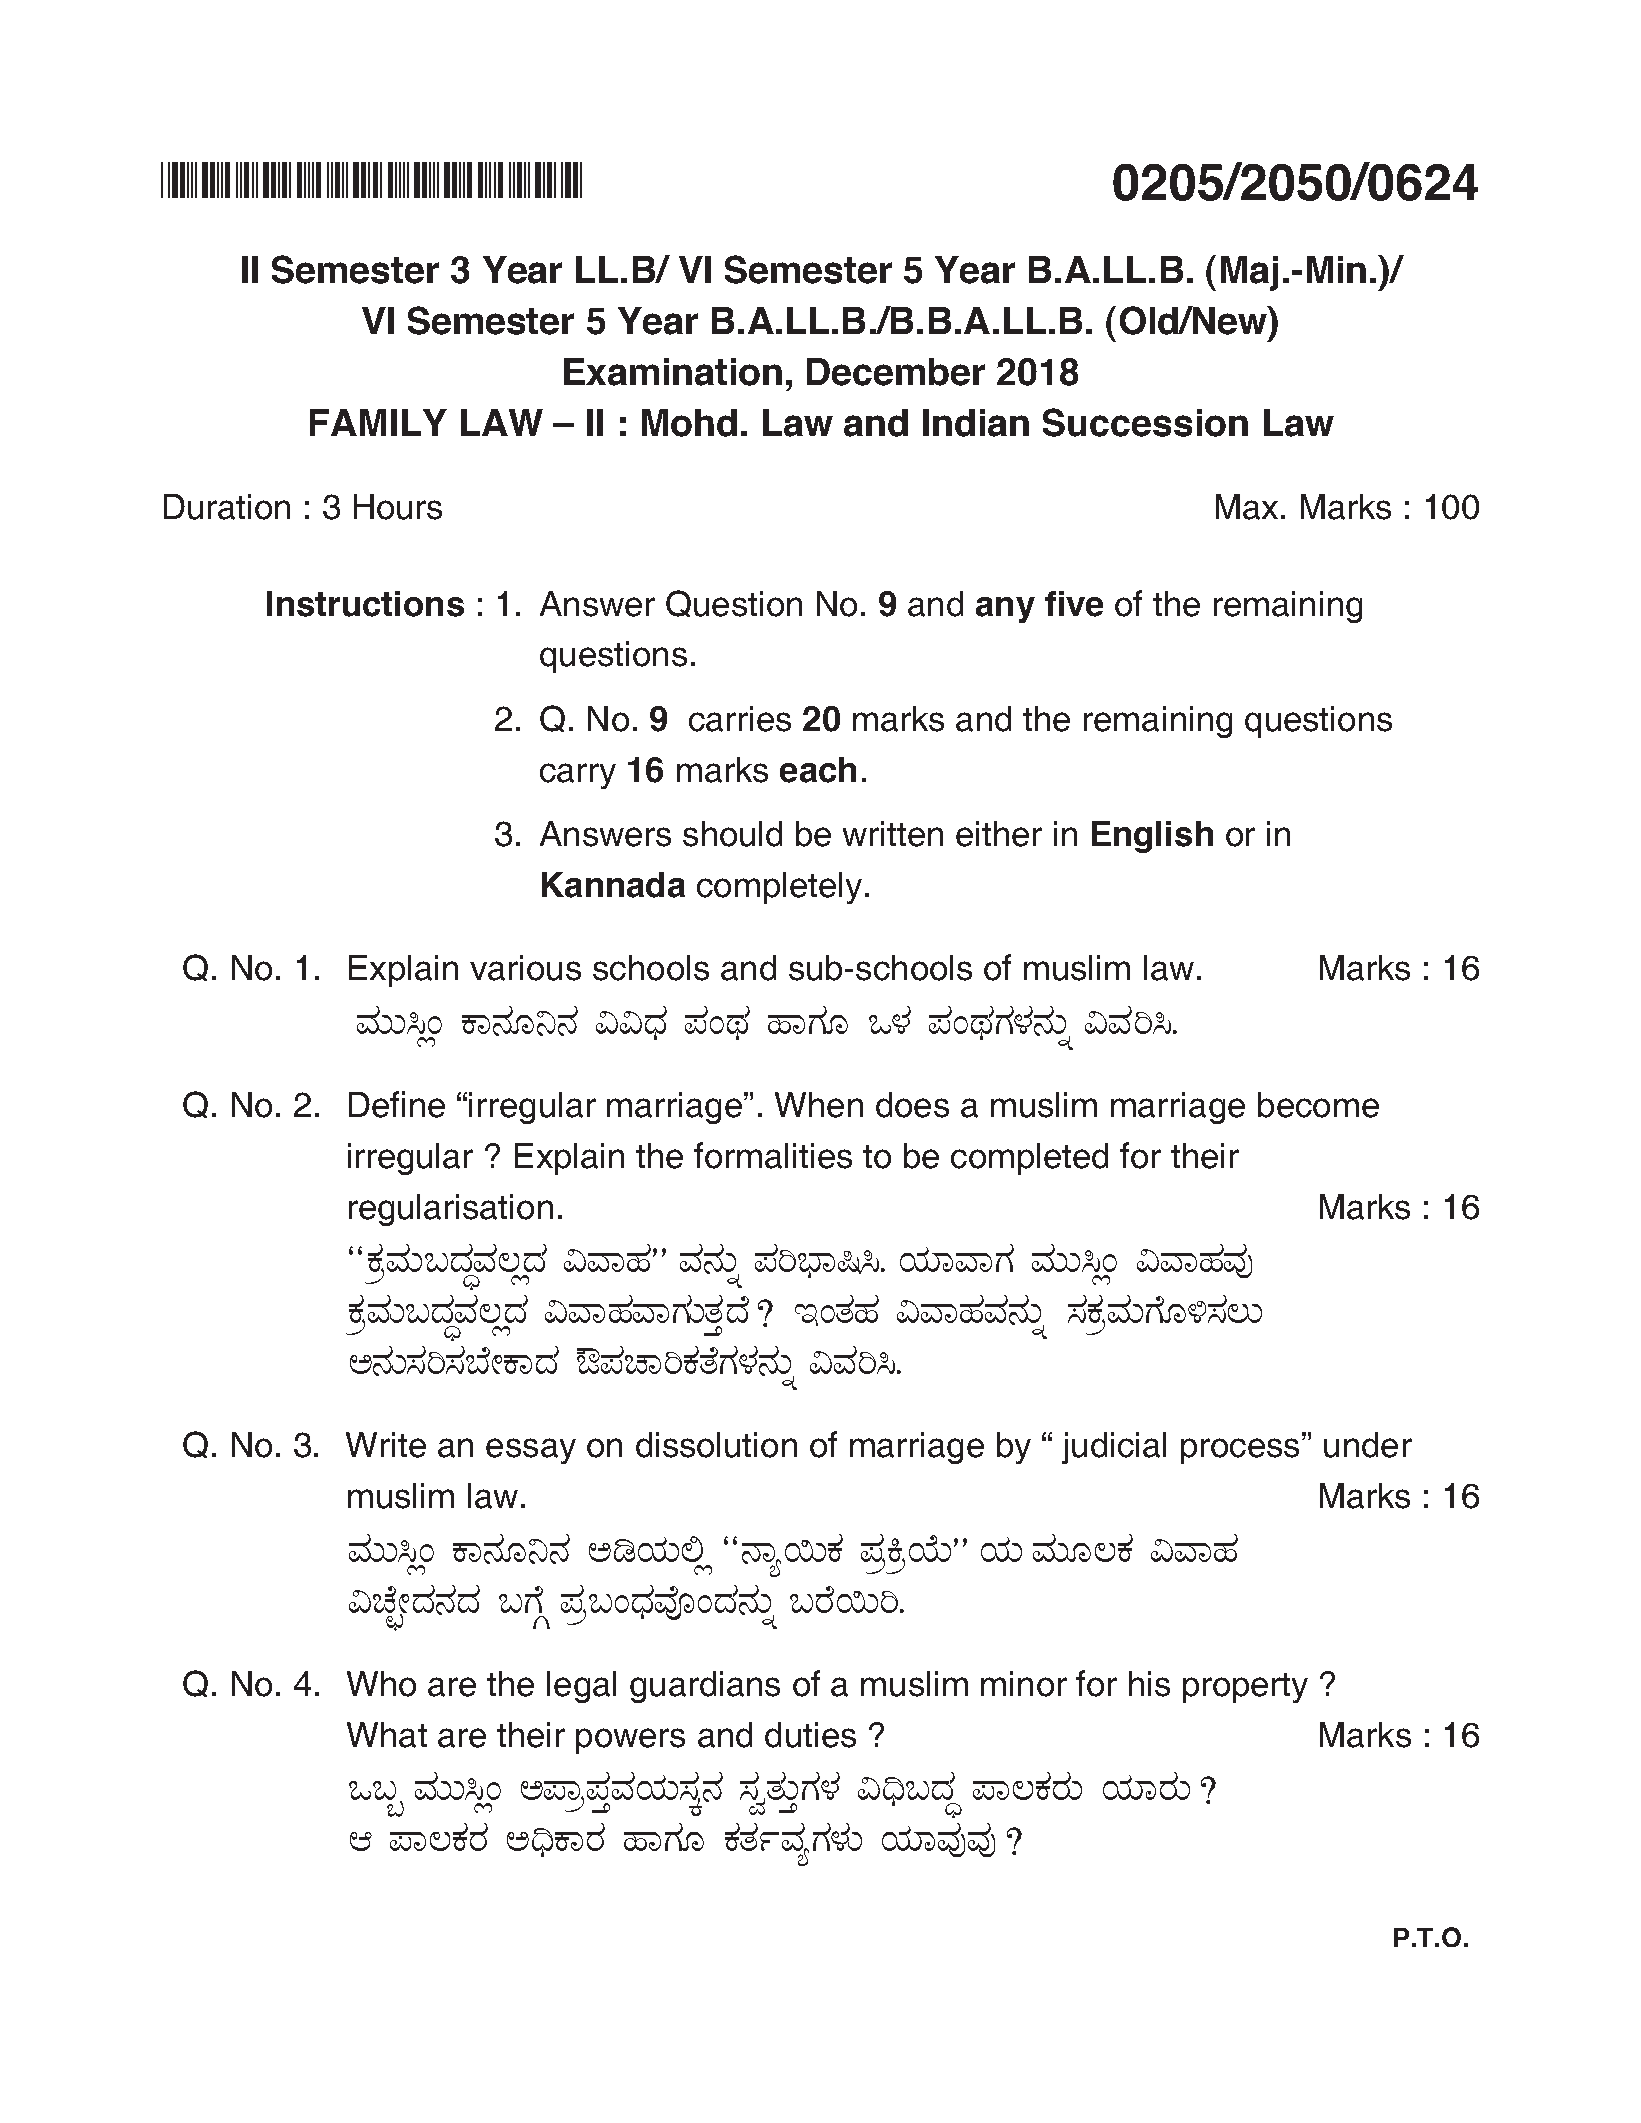 This page has height=2123, width=1641. Describe the element at coordinates (381, 1684) in the page. I see `Who` at that location.
